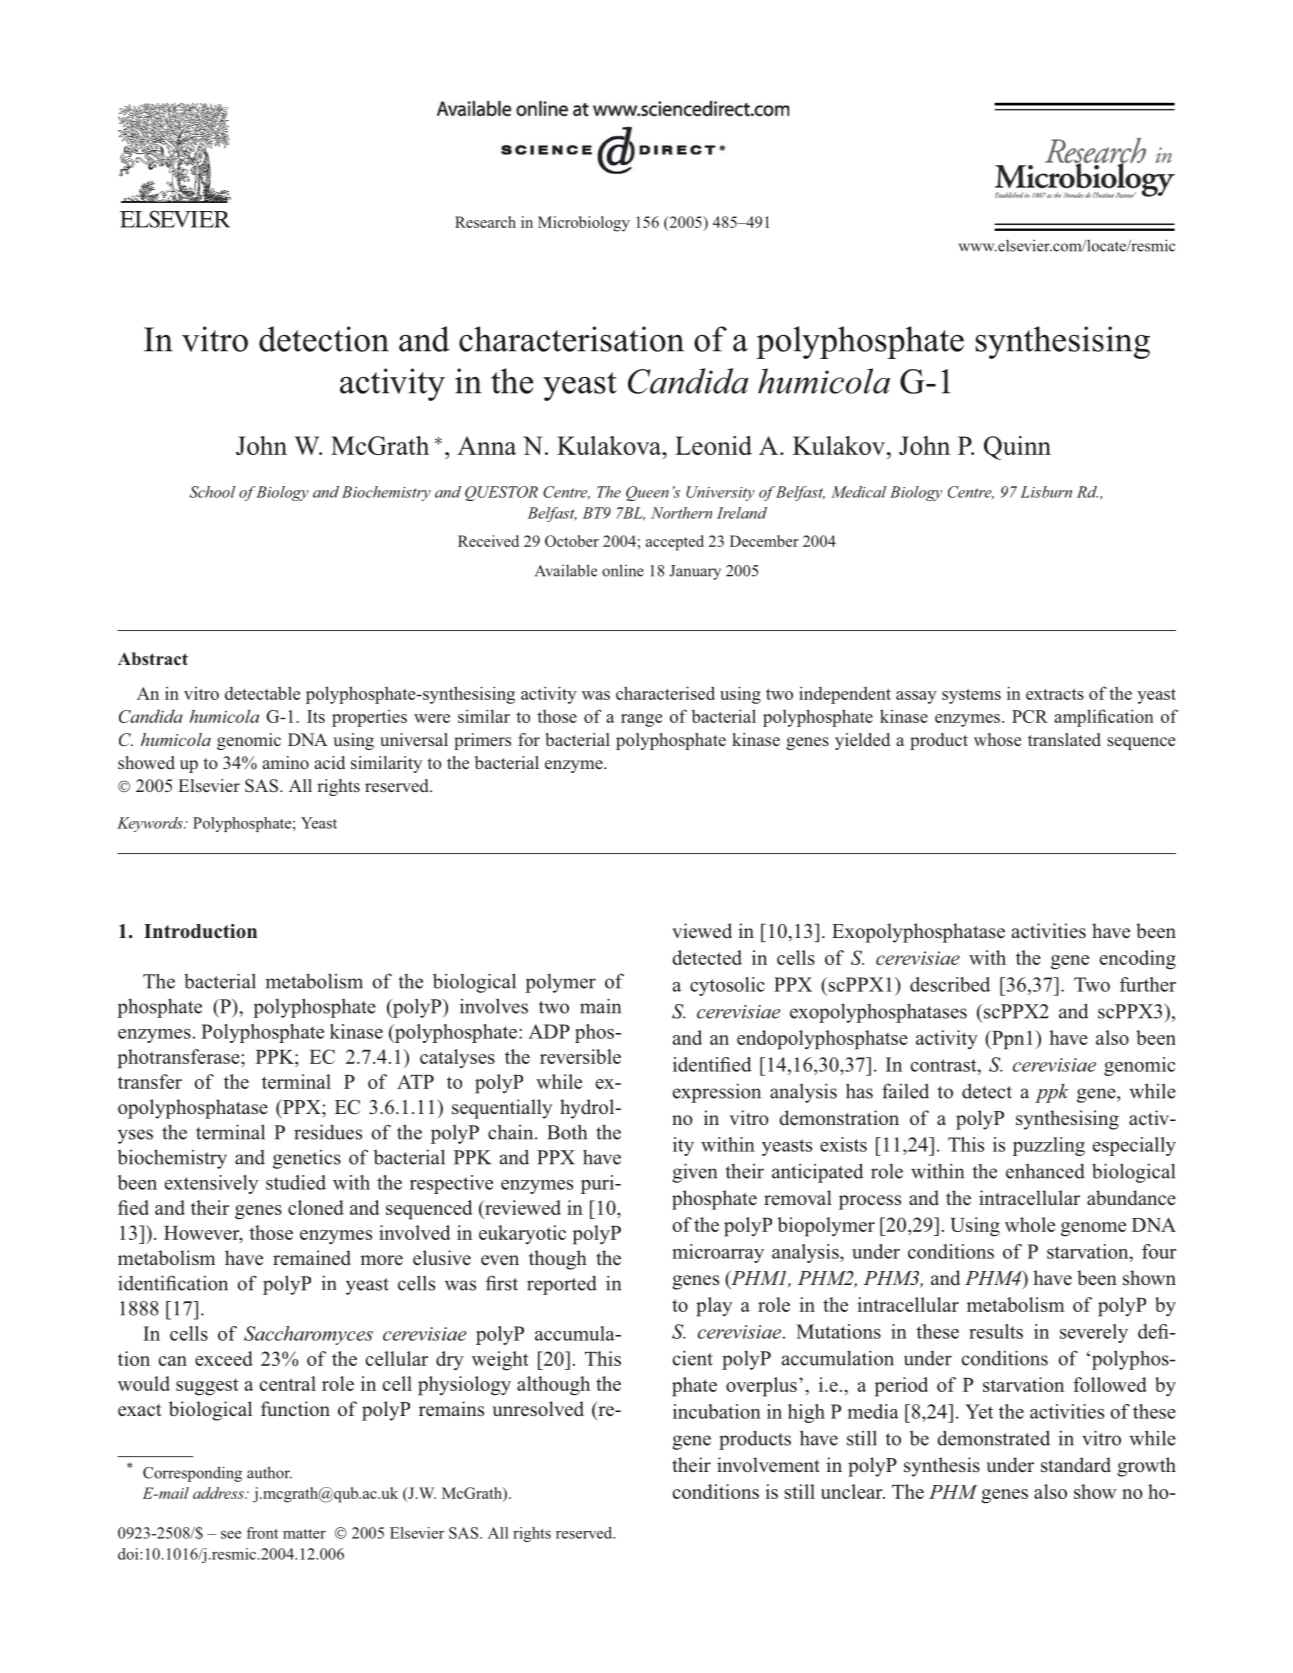 The height and width of the screenshot is (1673, 1293). I want to click on Research, so click(485, 222).
